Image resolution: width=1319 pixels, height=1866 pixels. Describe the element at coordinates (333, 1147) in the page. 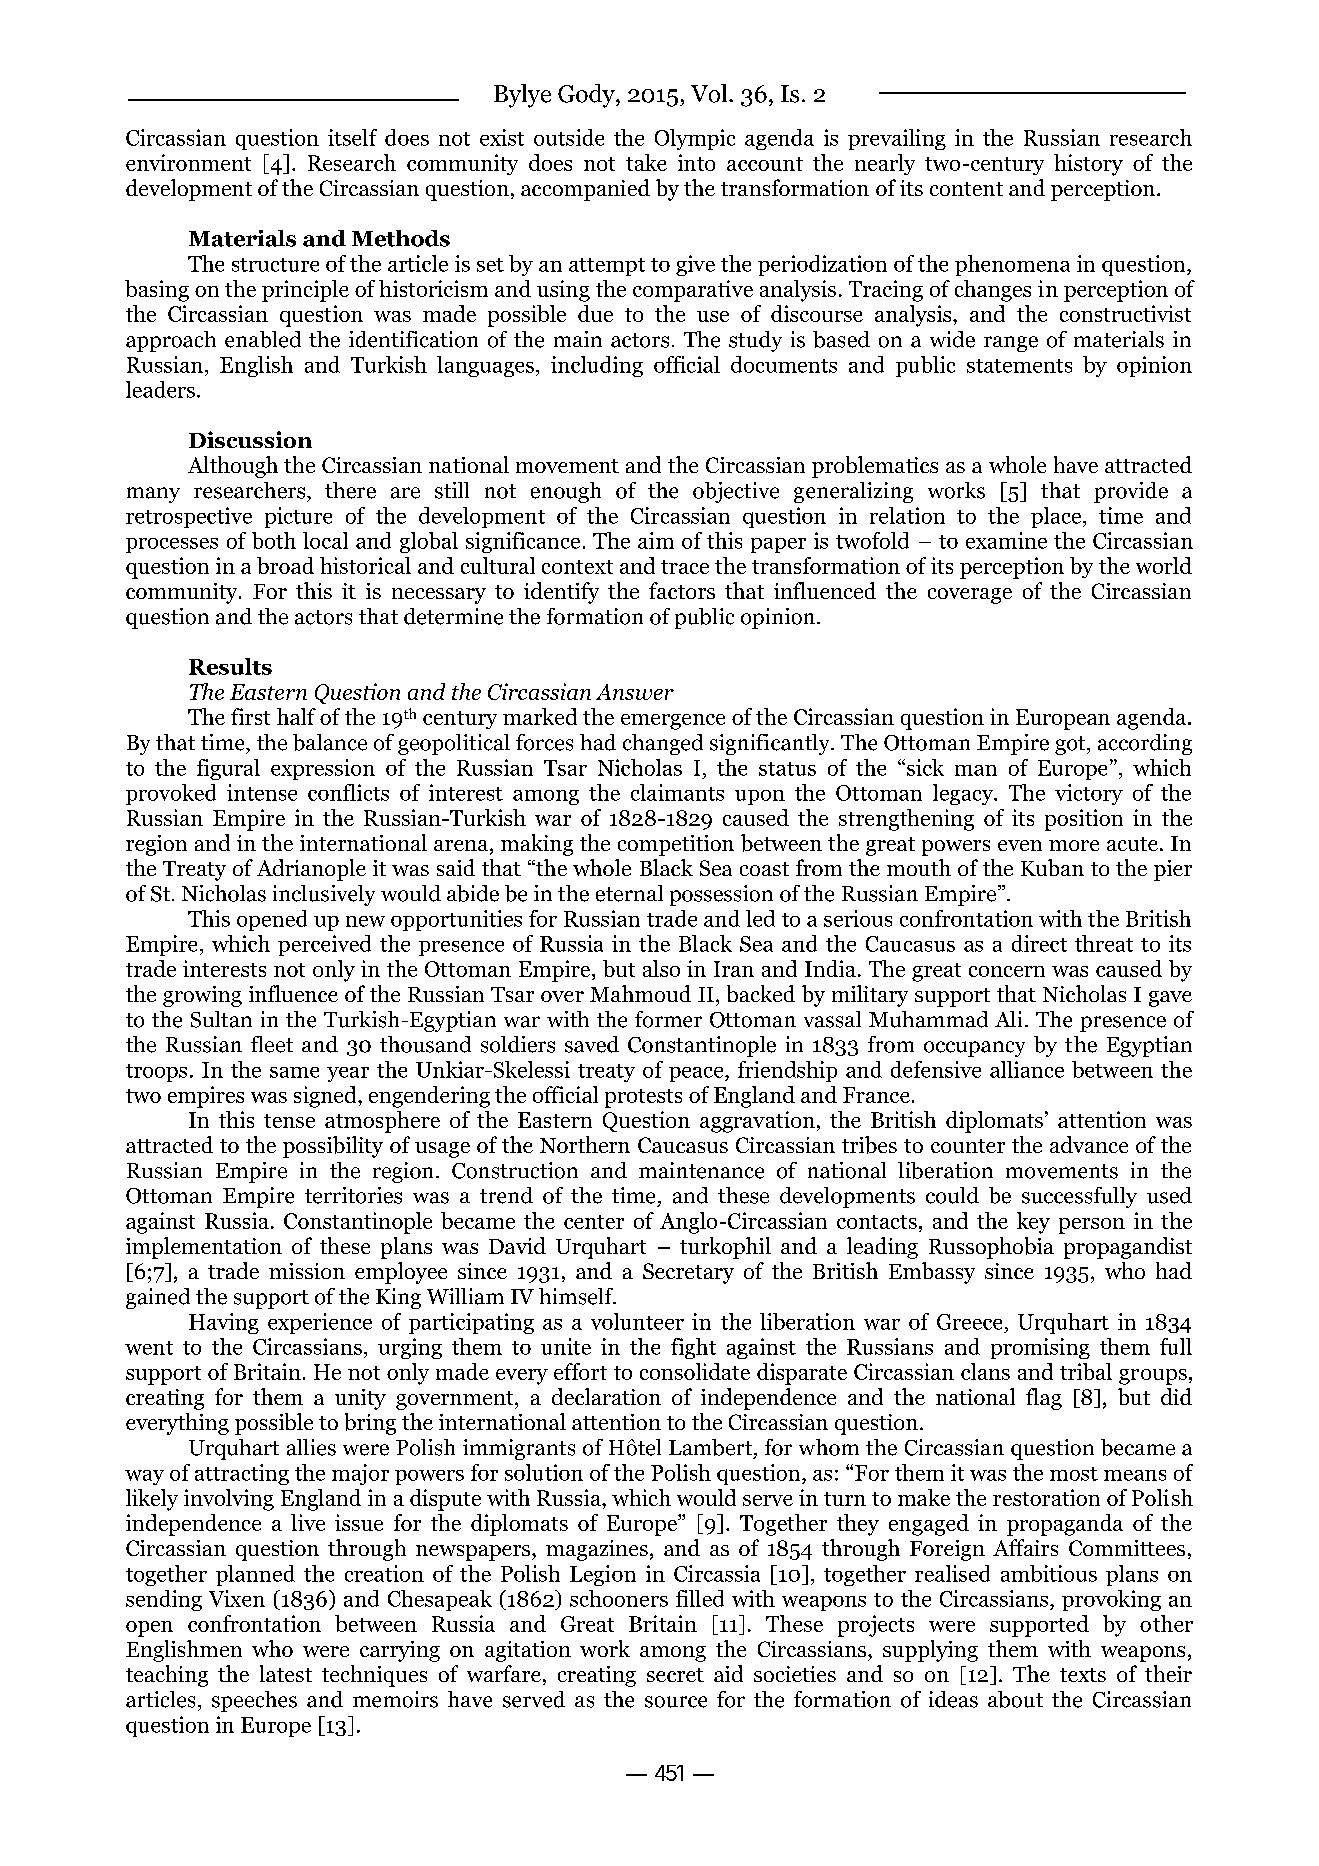

I see `possibility` at that location.
